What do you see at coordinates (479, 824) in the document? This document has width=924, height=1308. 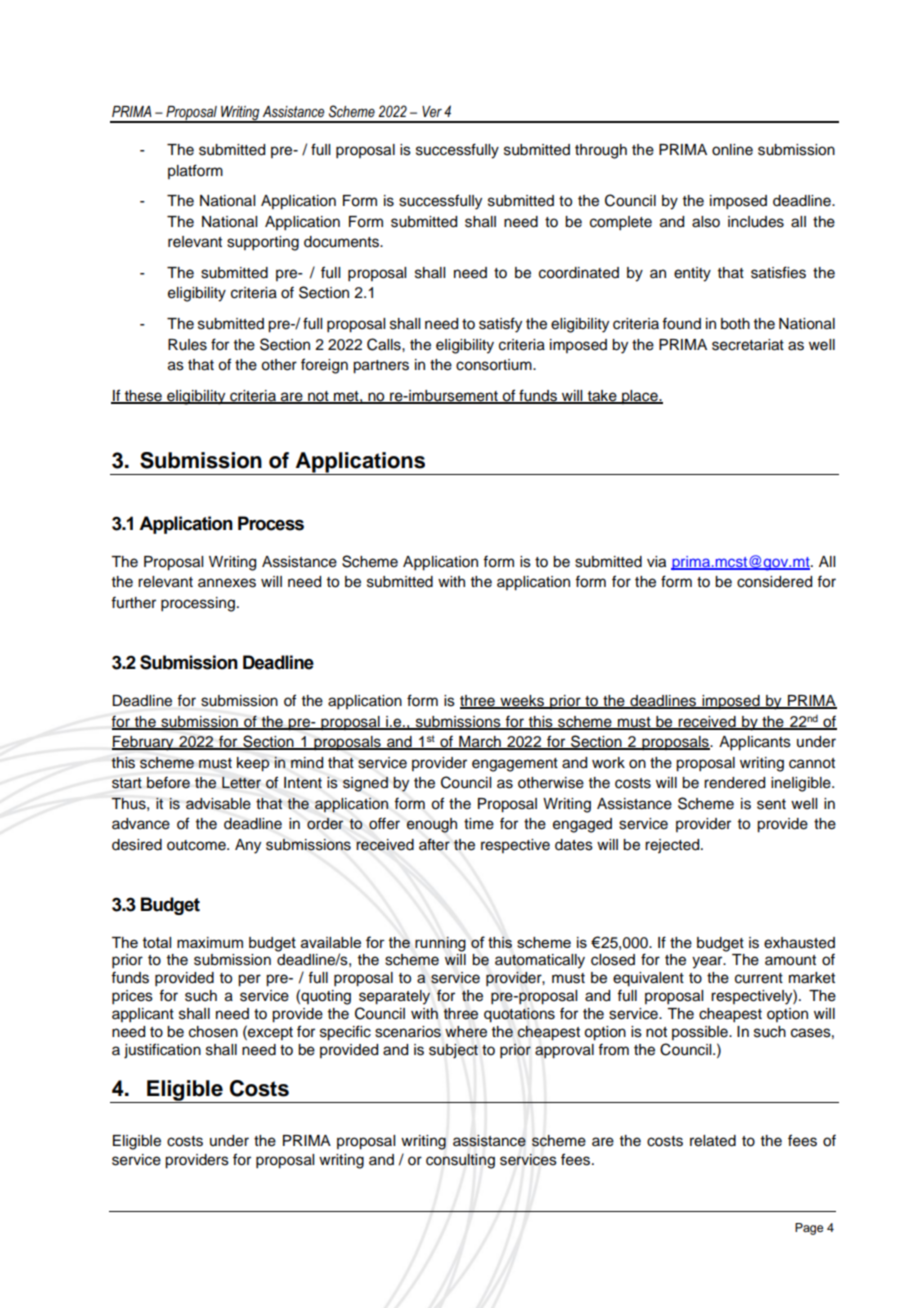 I see `time` at bounding box center [479, 824].
